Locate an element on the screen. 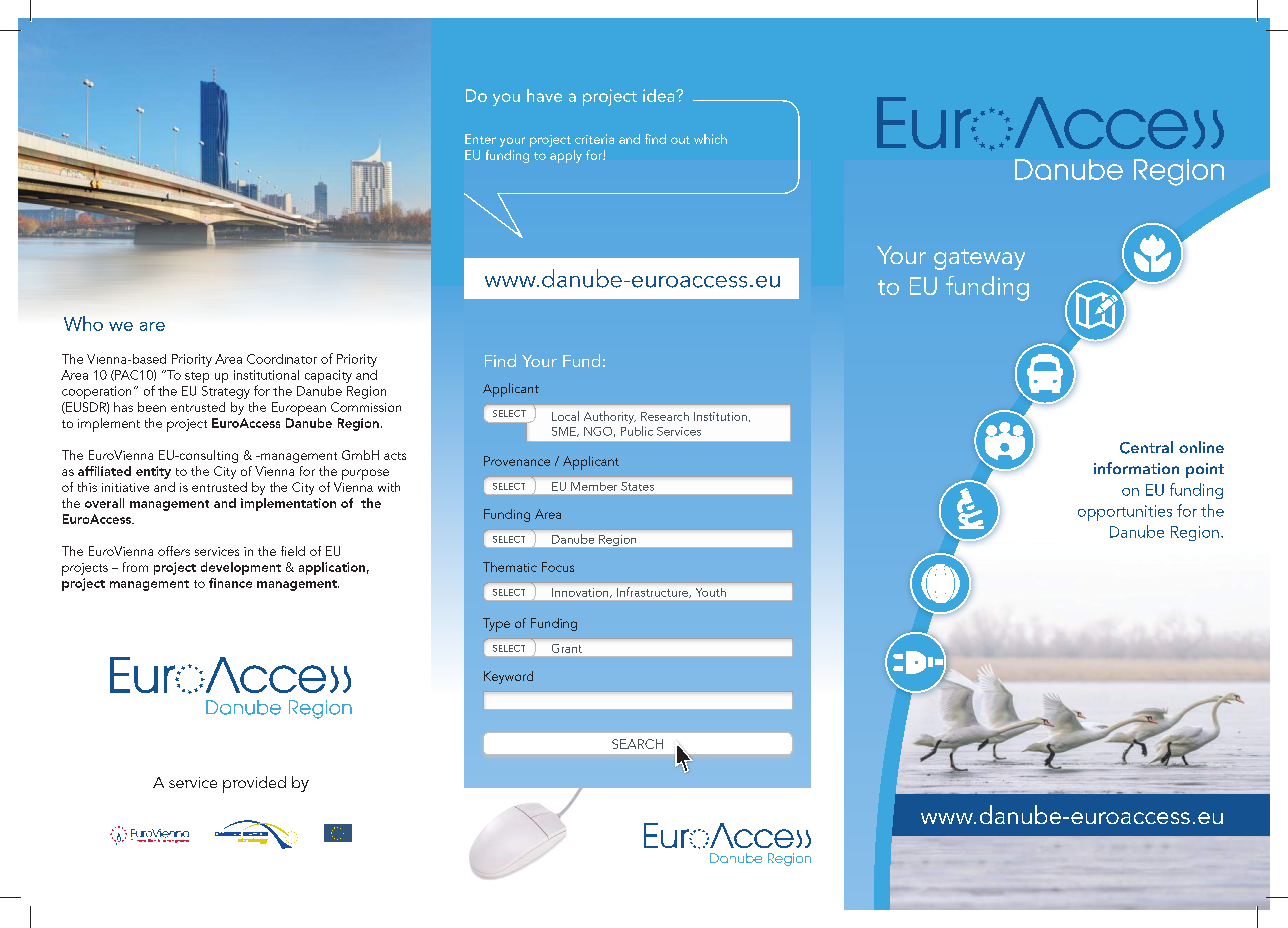 The height and width of the screenshot is (928, 1288). Enter is located at coordinates (480, 139).
